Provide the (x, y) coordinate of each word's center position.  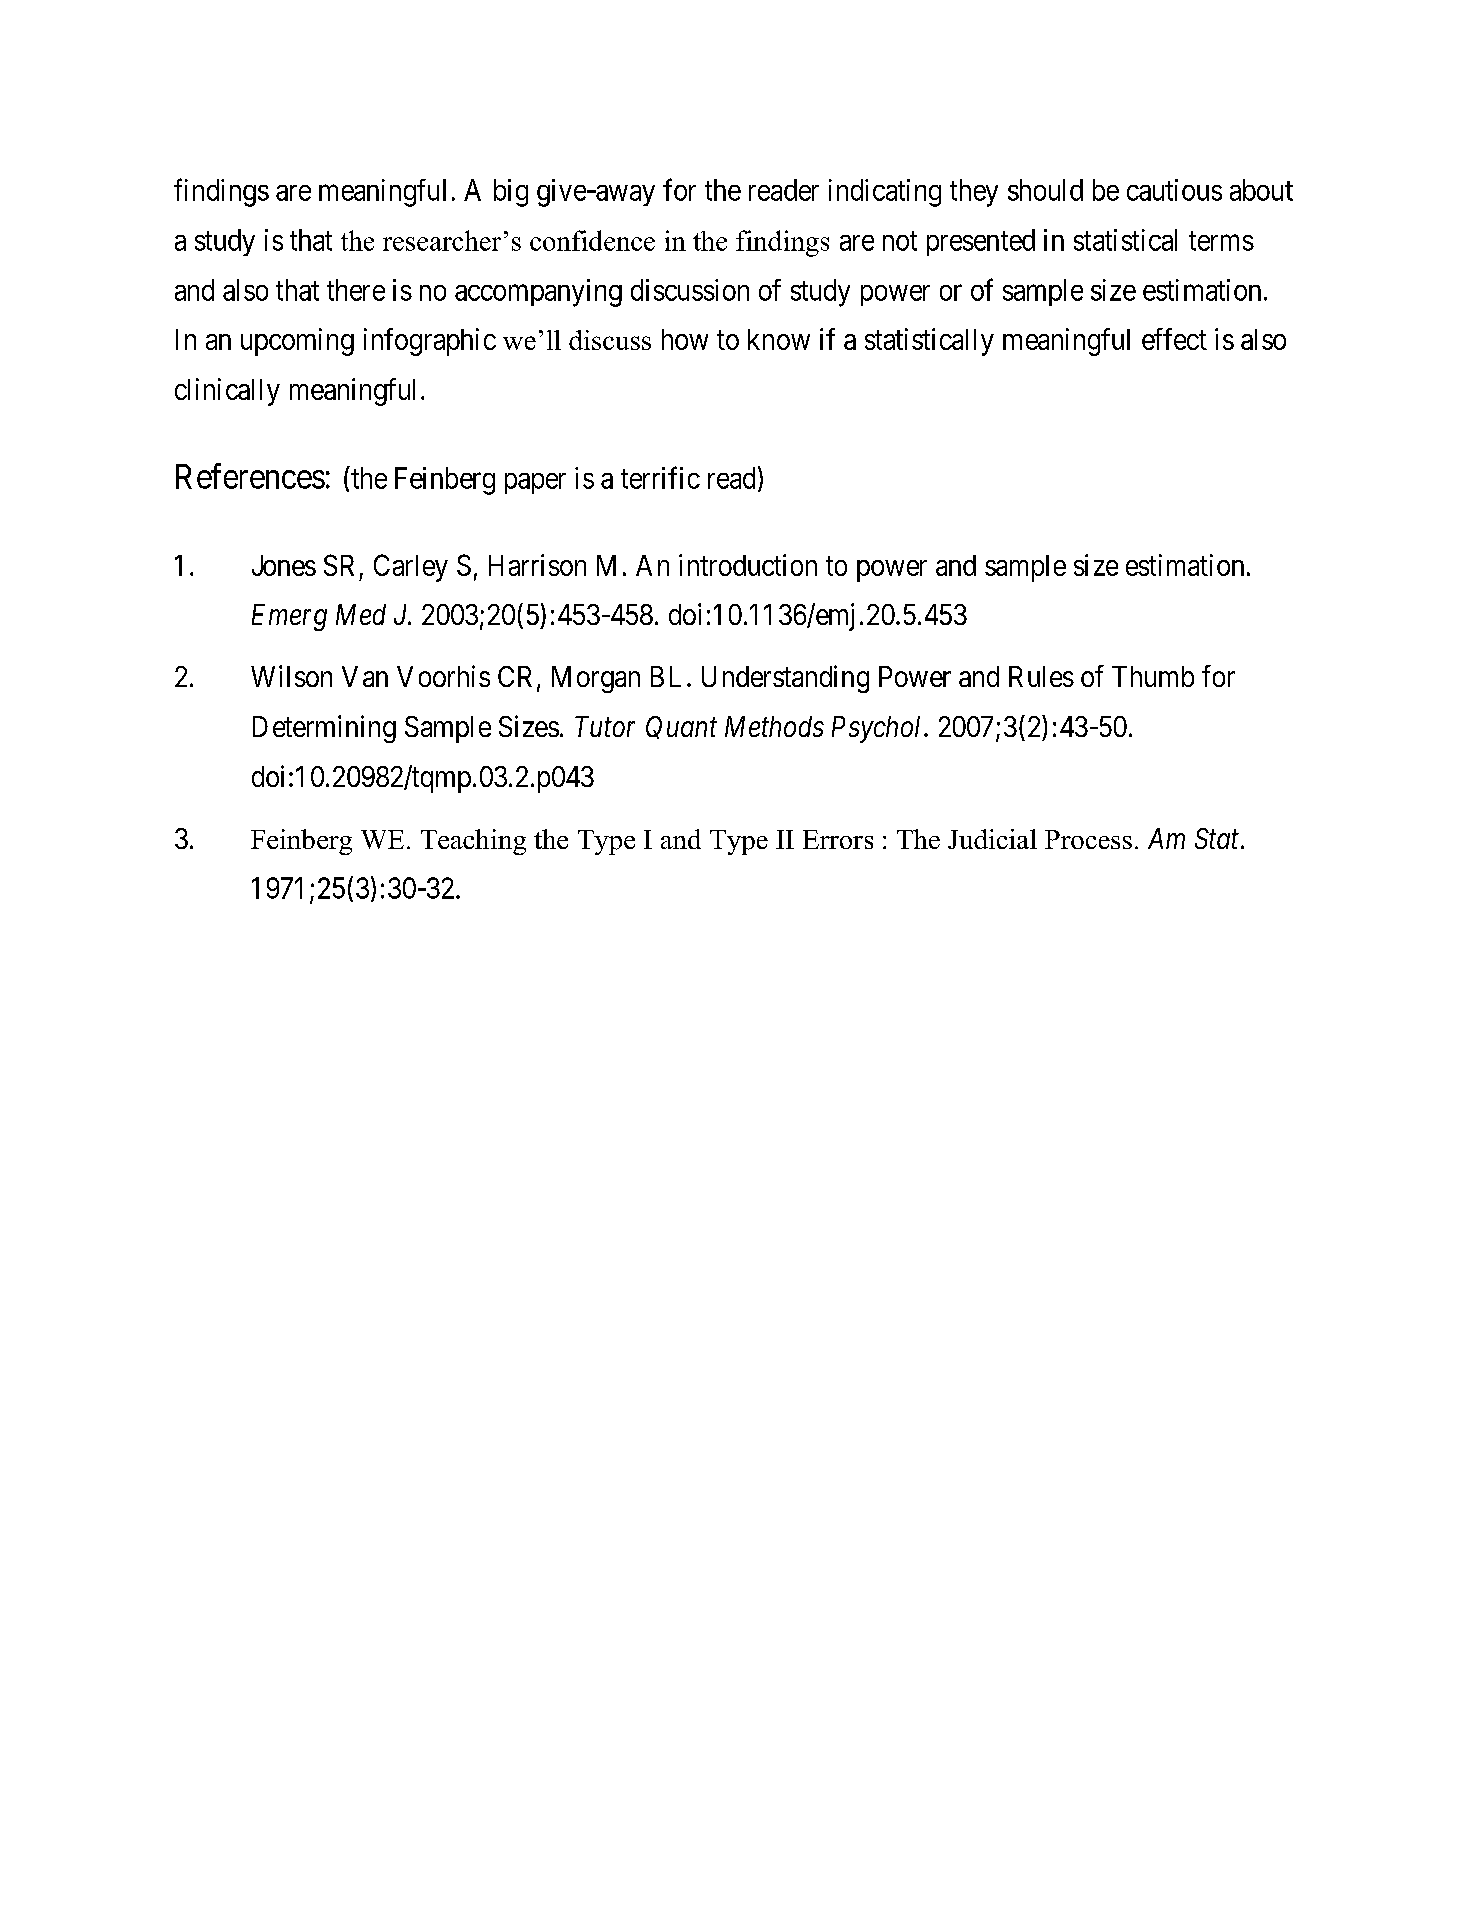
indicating (885, 193)
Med (361, 614)
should (1045, 190)
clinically (227, 392)
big (511, 193)
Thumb (1153, 676)
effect (1174, 339)
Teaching (473, 842)
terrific (660, 477)
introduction (748, 565)
